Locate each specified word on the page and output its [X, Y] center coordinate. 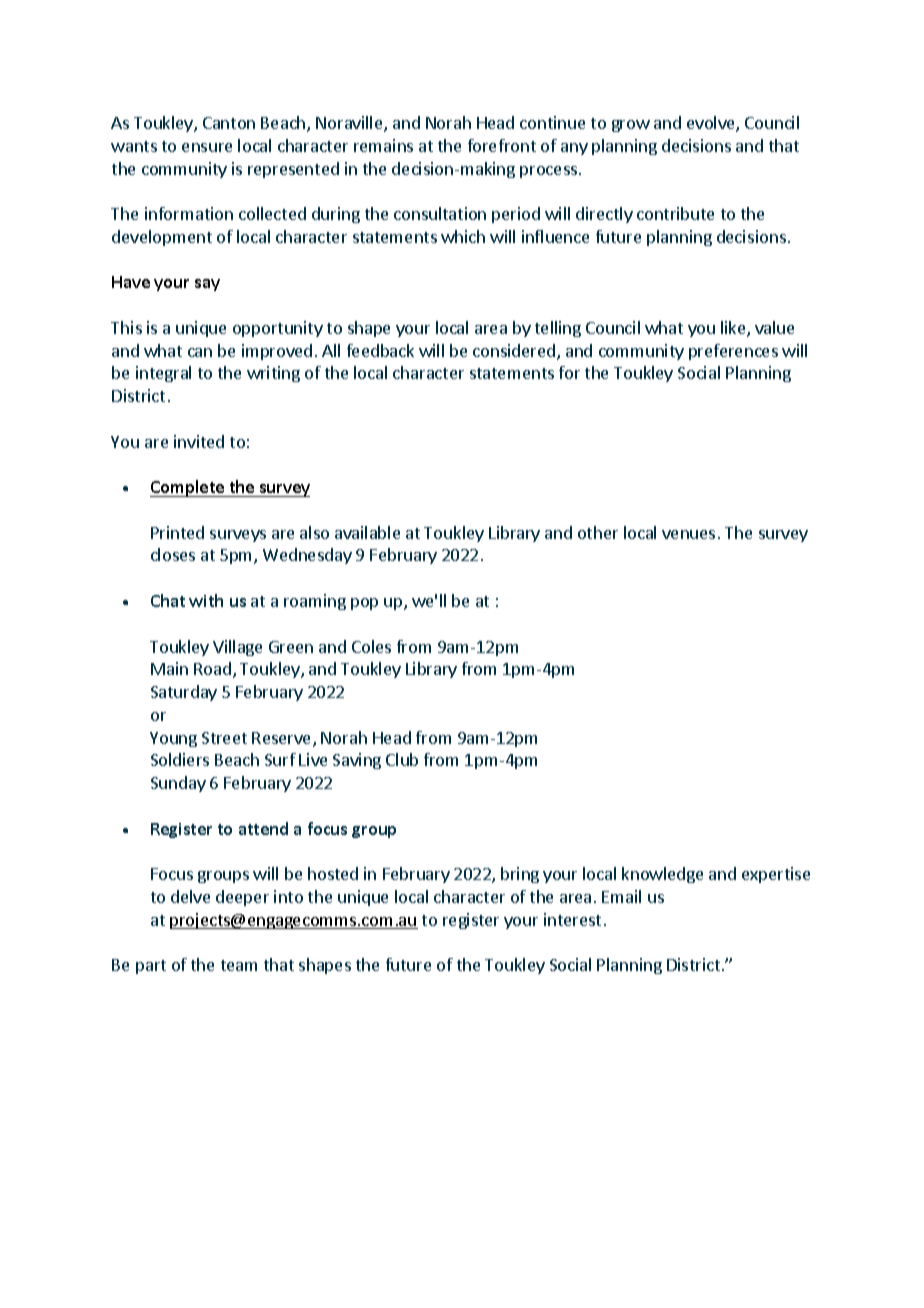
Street [224, 738]
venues [688, 534]
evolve [712, 124]
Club [402, 759]
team [239, 965]
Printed [177, 532]
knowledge [662, 875]
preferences [733, 352]
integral [163, 374]
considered [515, 352]
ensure [207, 147]
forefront [502, 145]
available [367, 532]
